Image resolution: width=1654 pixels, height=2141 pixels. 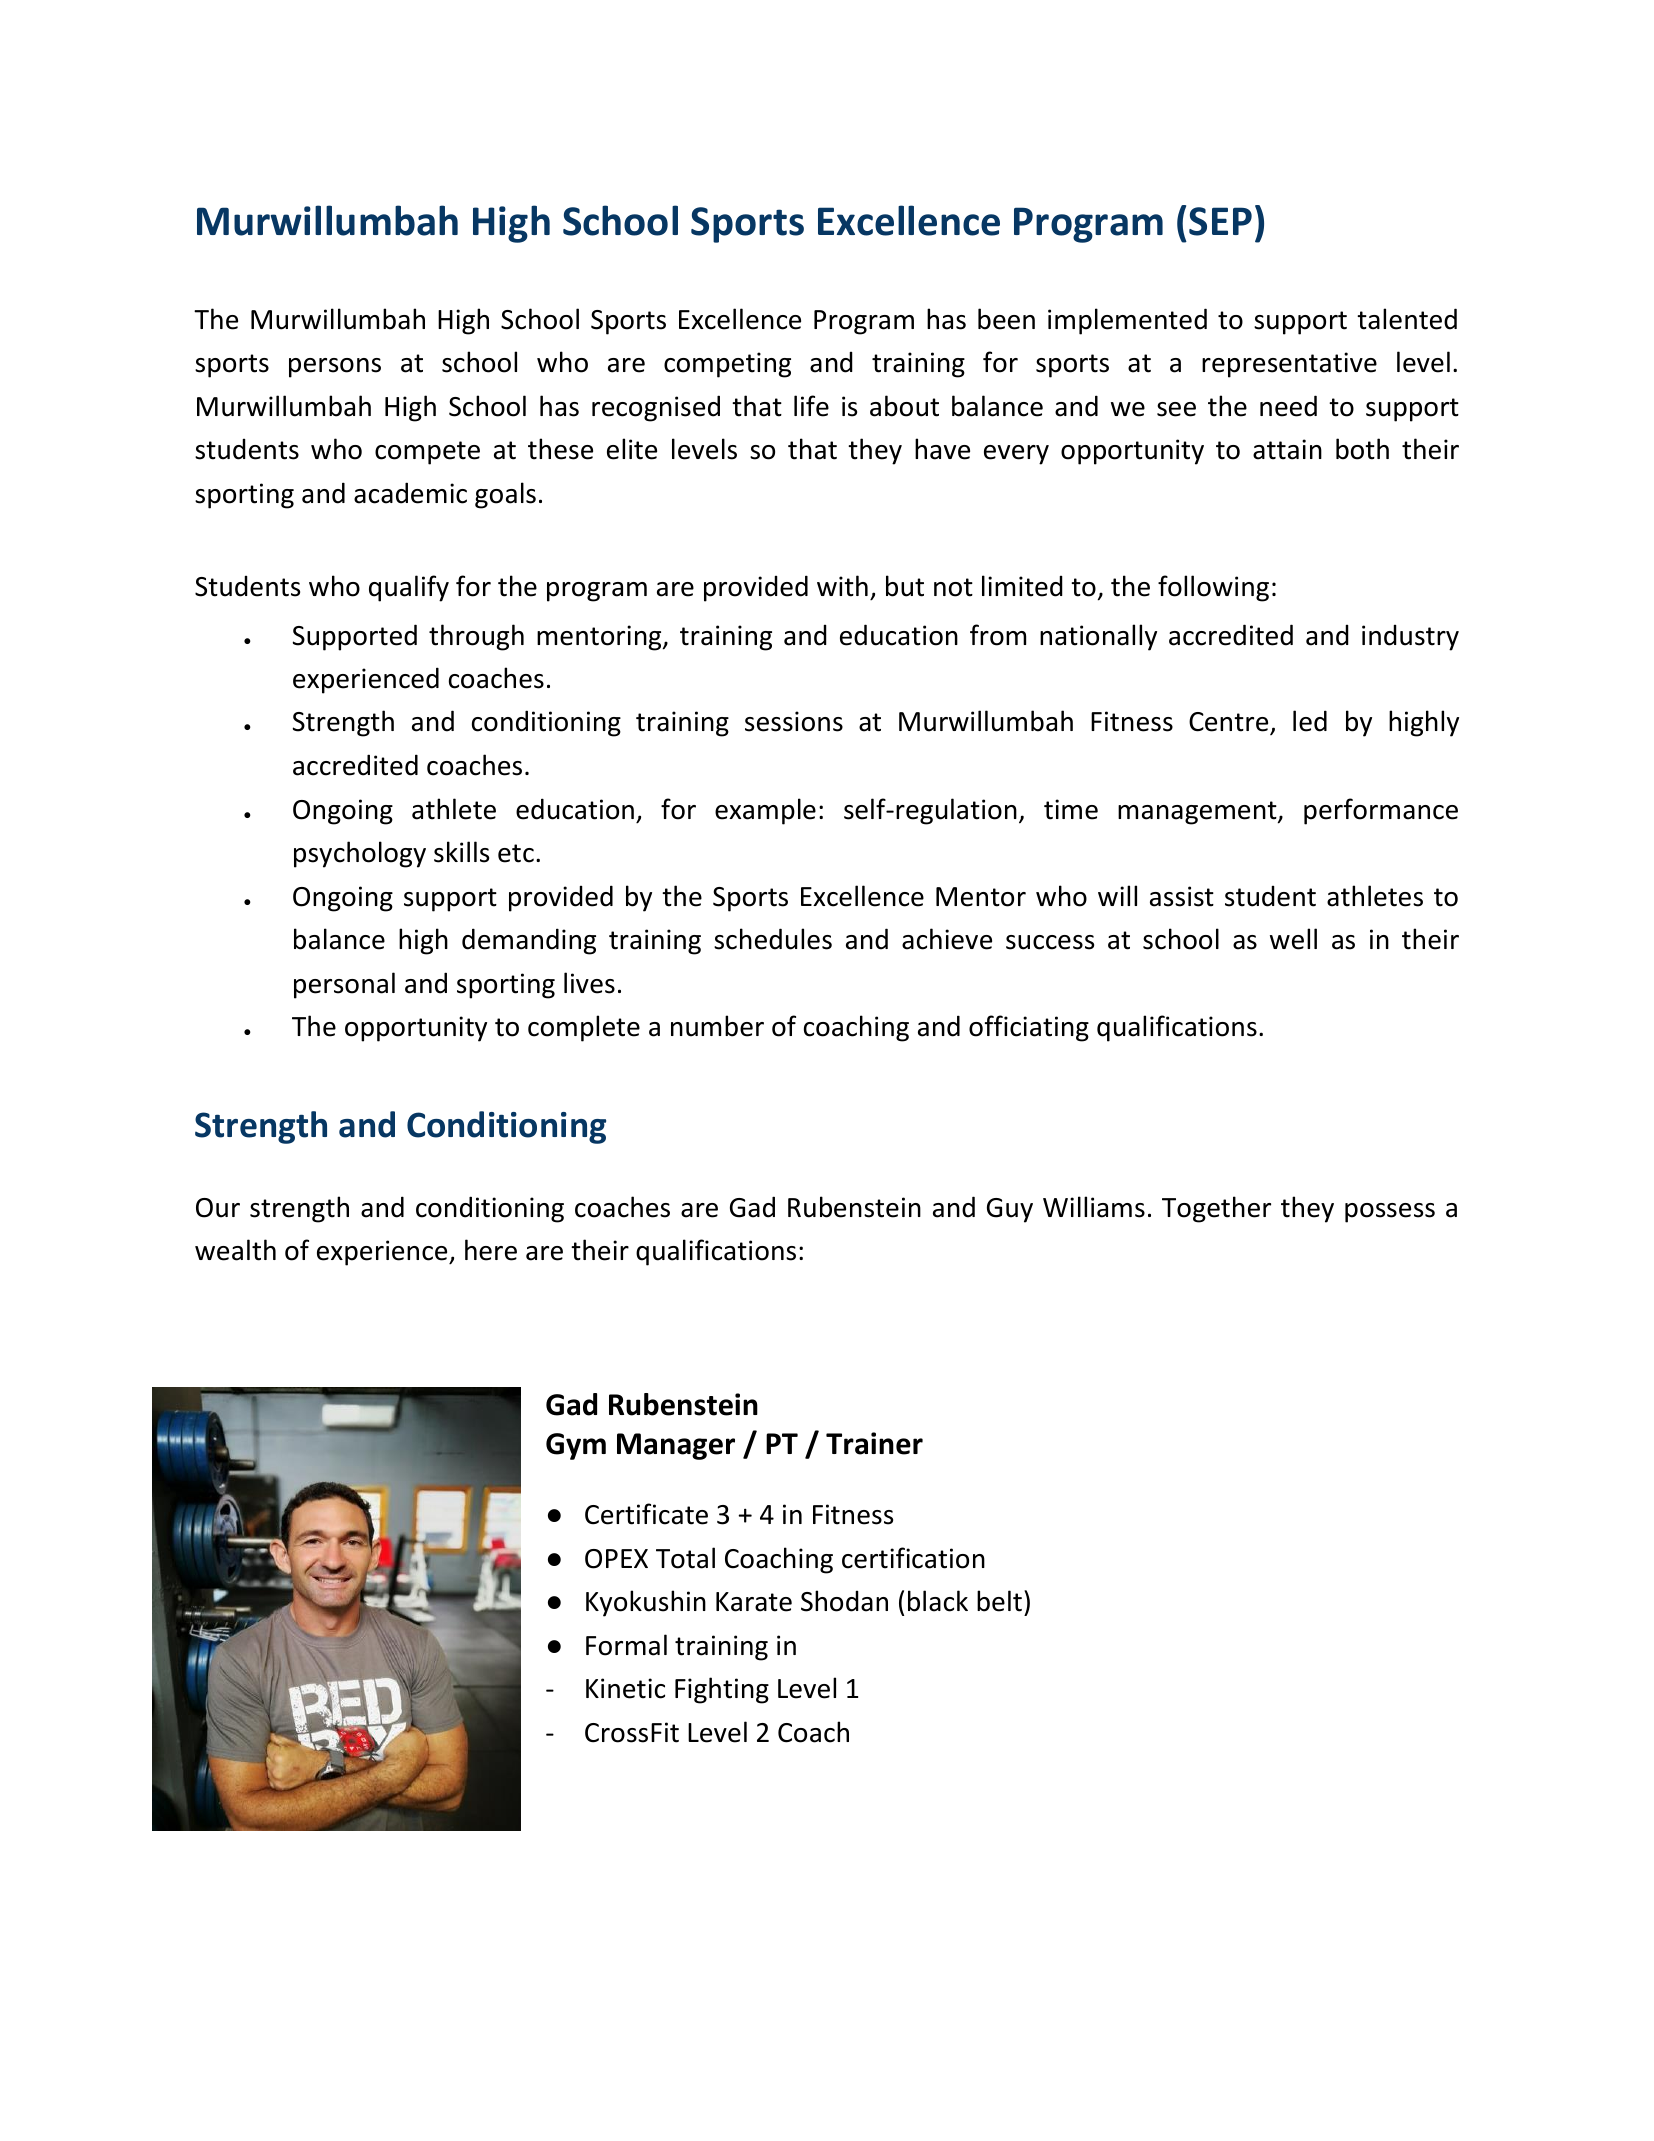 I want to click on Formal, so click(x=626, y=1645).
